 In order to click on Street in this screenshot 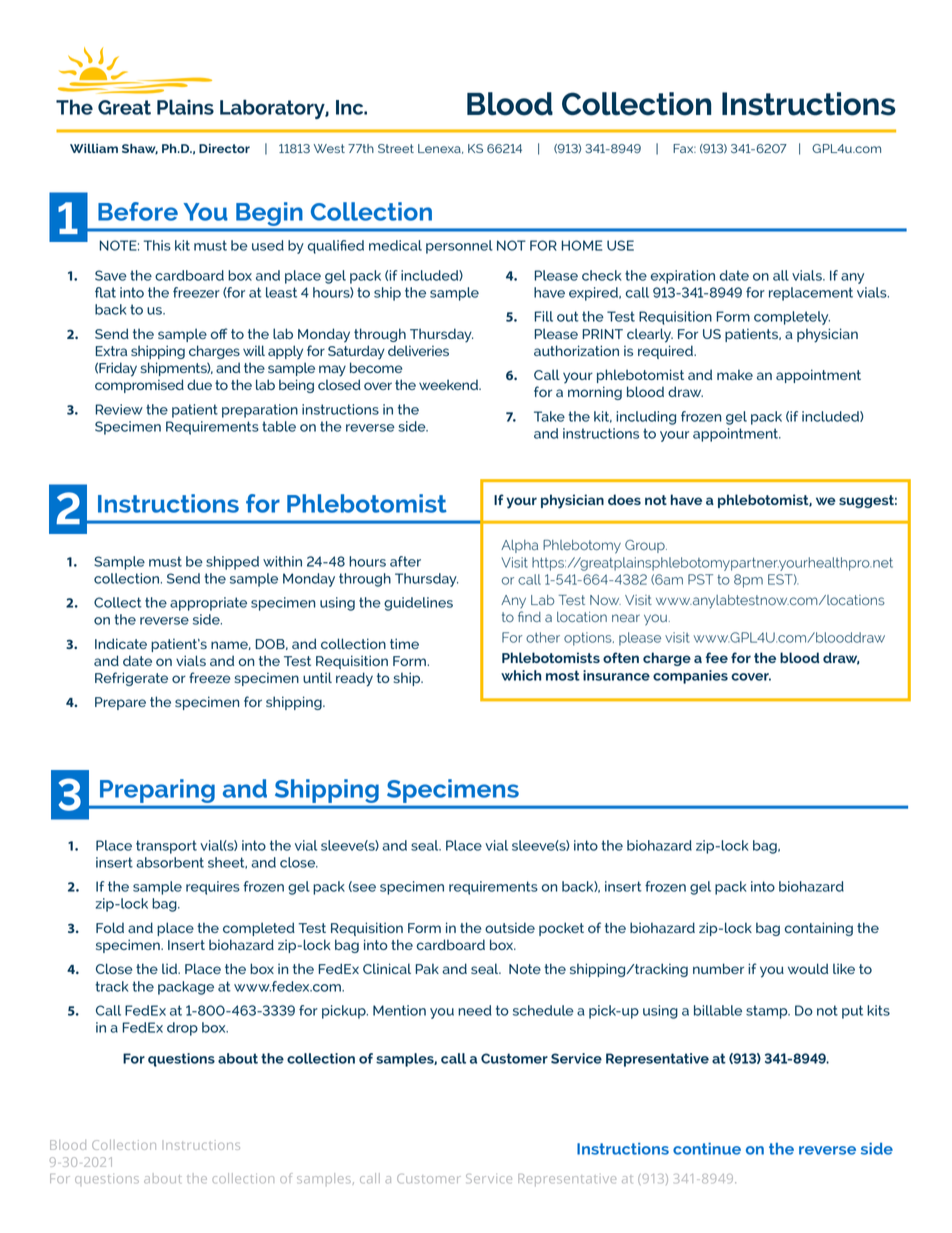, I will do `click(396, 148)`.
